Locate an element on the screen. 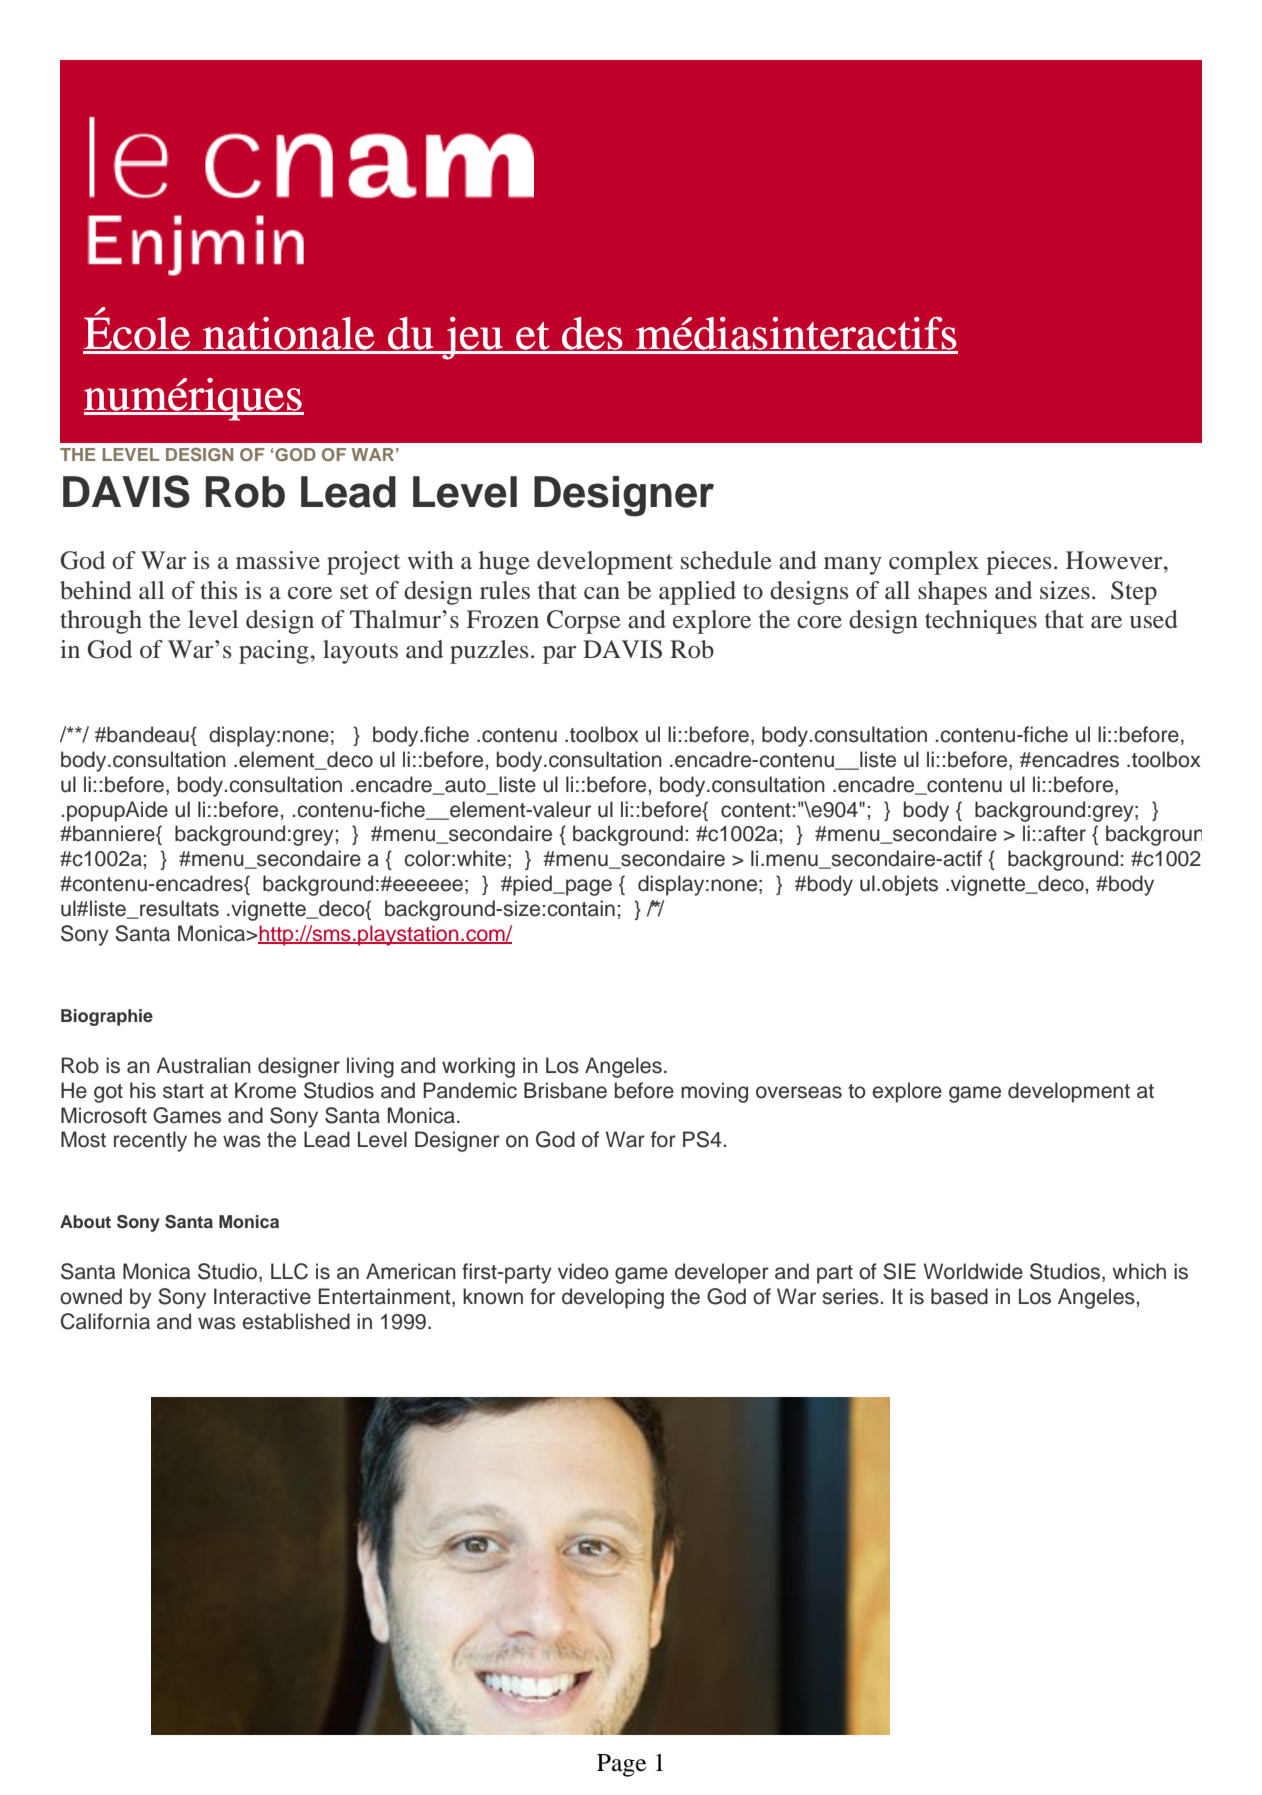  Australian is located at coordinates (203, 1065).
